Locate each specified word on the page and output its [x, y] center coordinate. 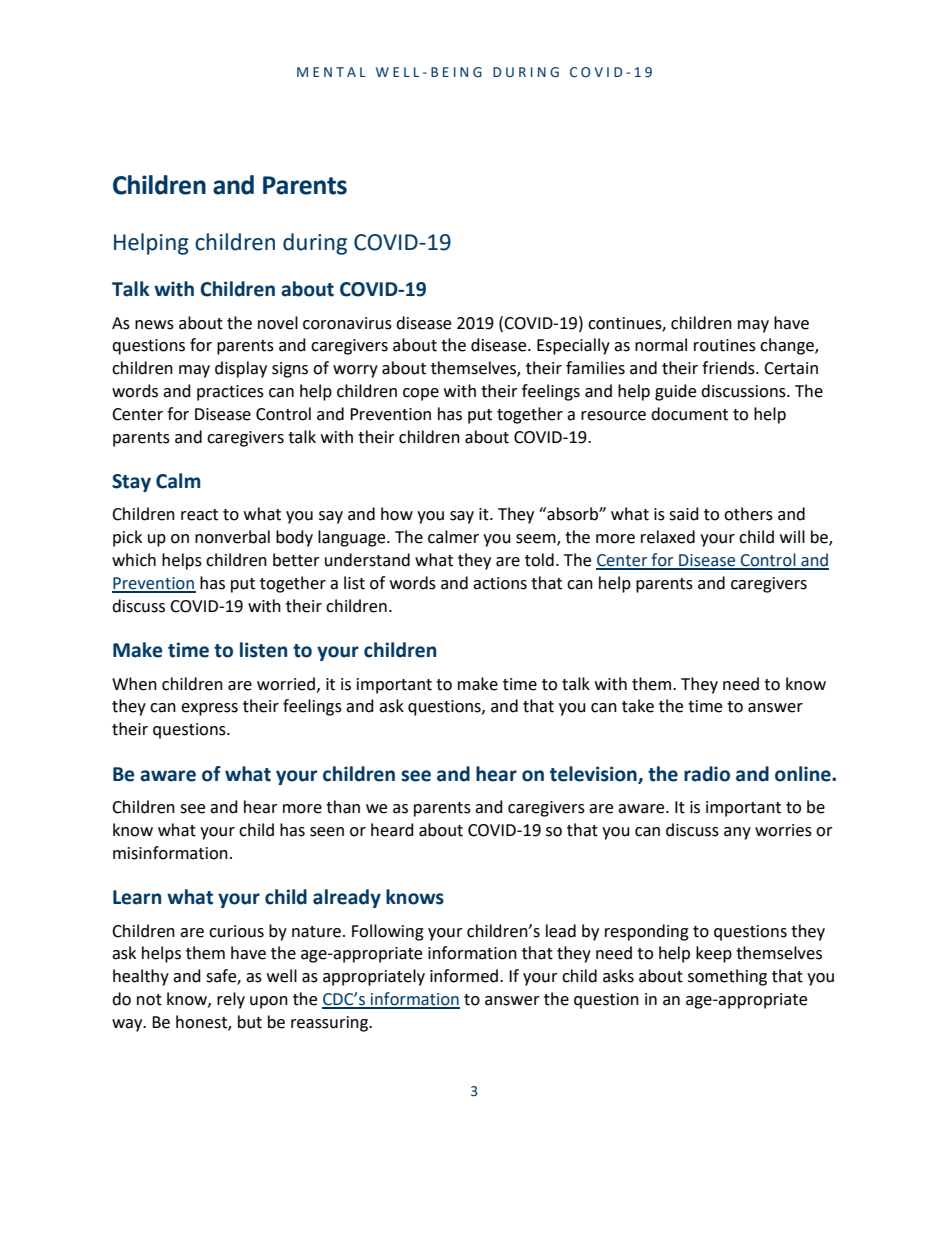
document [689, 414]
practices [230, 393]
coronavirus [347, 323]
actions [500, 583]
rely [231, 1000]
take [638, 706]
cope [421, 394]
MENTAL [331, 72]
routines [725, 345]
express [209, 709]
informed [465, 976]
